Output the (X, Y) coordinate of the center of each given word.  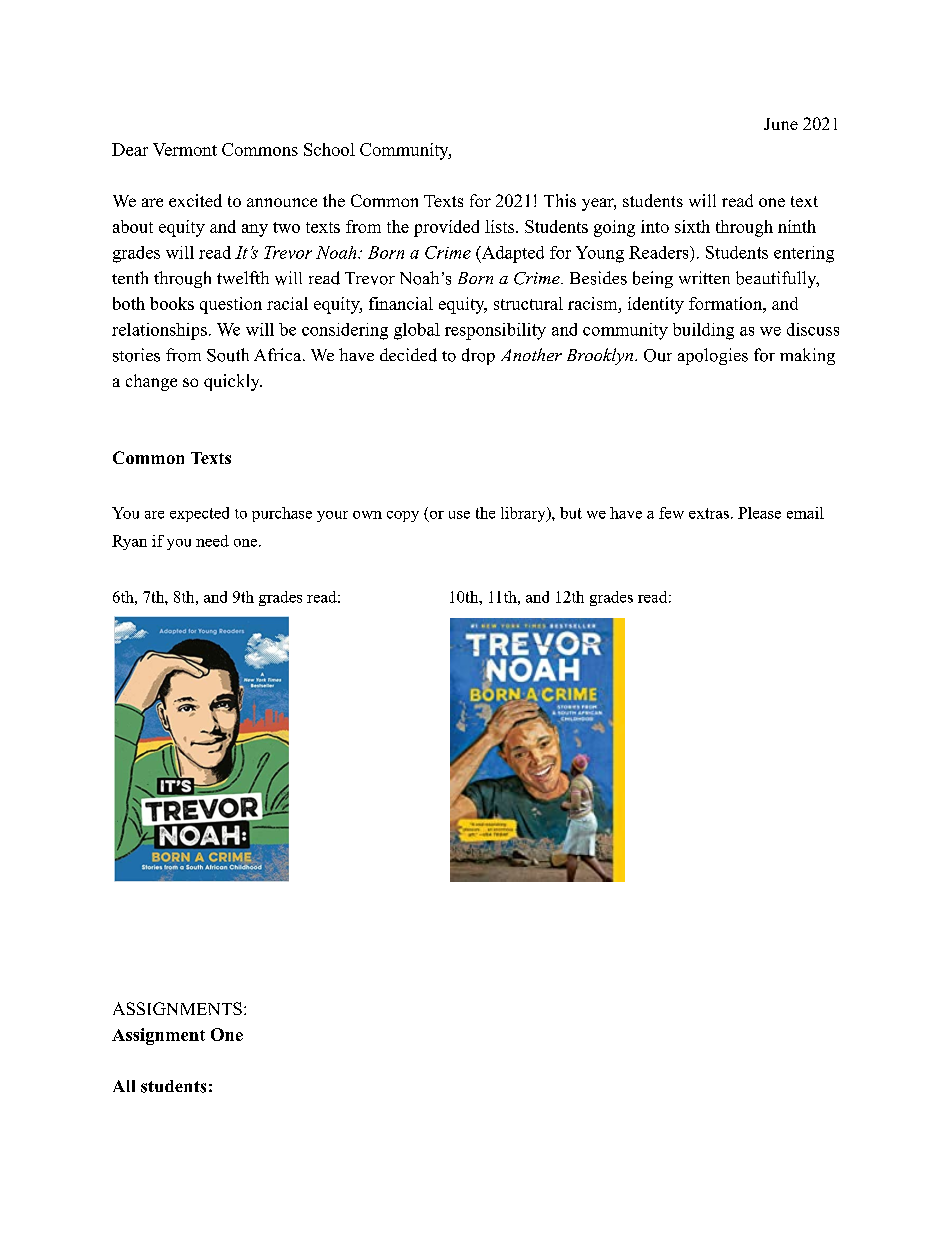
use (459, 515)
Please (759, 513)
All (124, 1086)
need (212, 541)
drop (478, 356)
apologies (713, 356)
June (781, 124)
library (524, 514)
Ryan (129, 542)
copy (403, 516)
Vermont (185, 149)
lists (499, 226)
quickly (233, 382)
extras (709, 513)
